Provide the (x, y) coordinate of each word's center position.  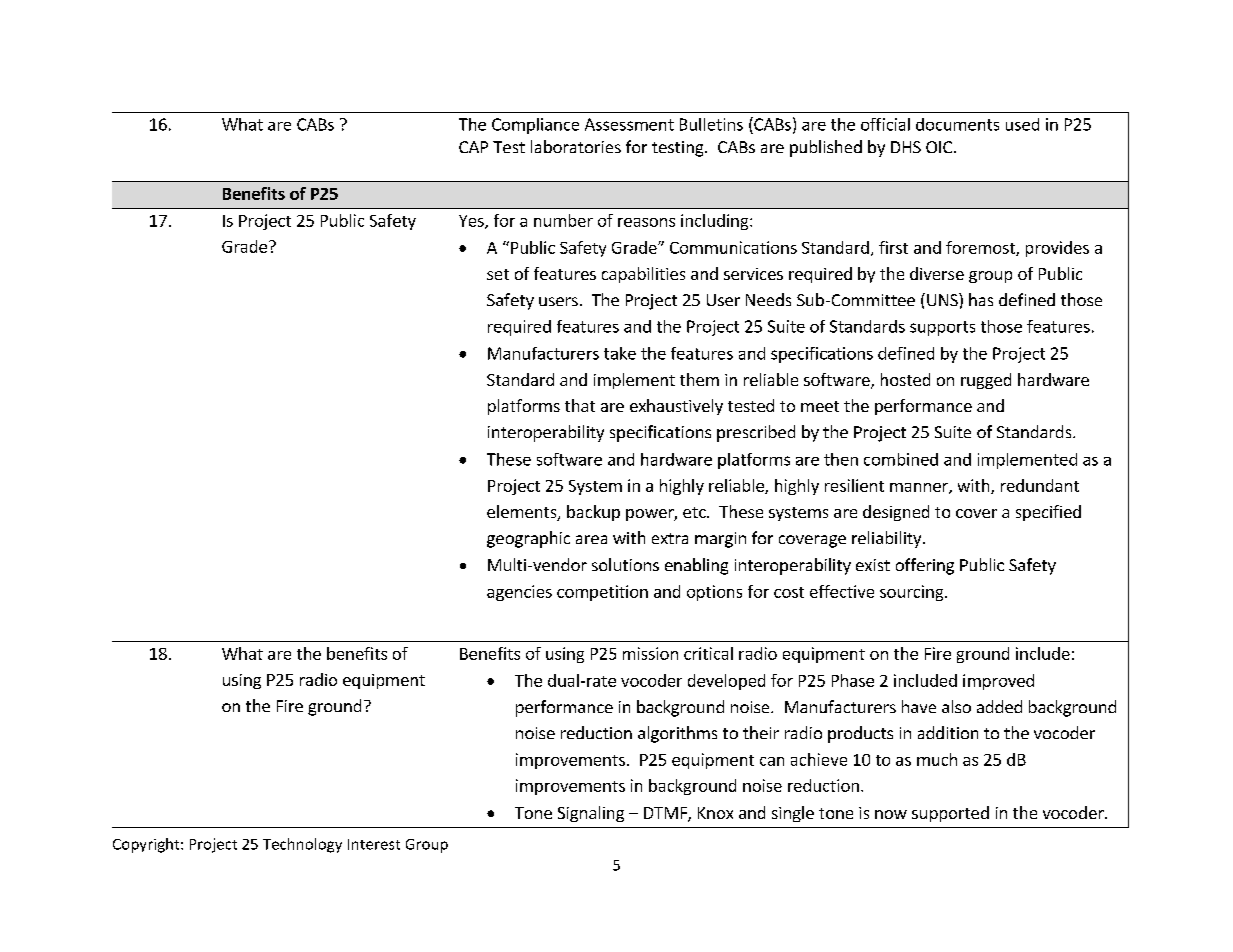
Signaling (591, 814)
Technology (302, 845)
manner (920, 488)
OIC (939, 147)
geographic (528, 539)
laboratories (576, 146)
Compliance (535, 126)
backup (593, 513)
